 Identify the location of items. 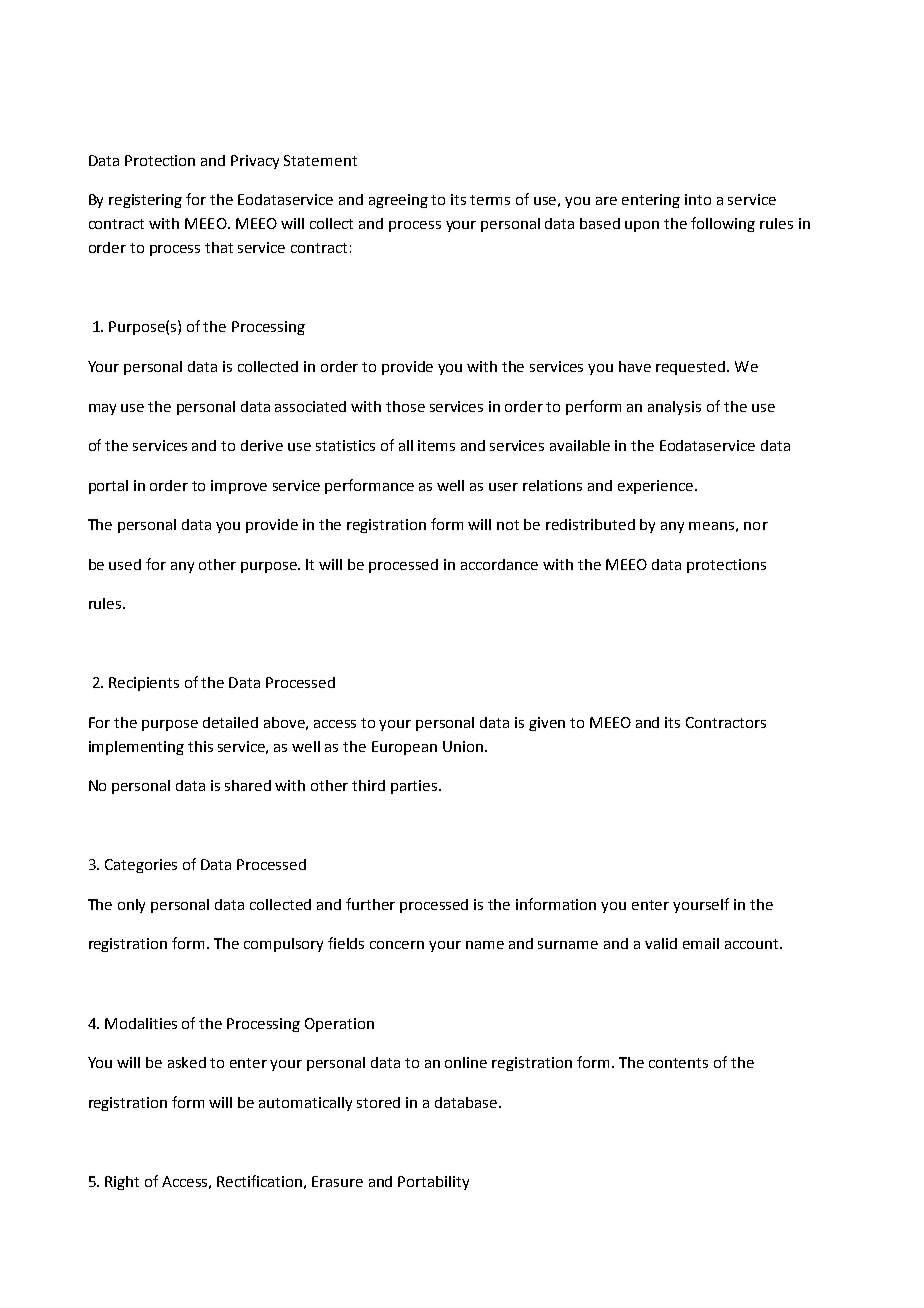
(436, 445).
